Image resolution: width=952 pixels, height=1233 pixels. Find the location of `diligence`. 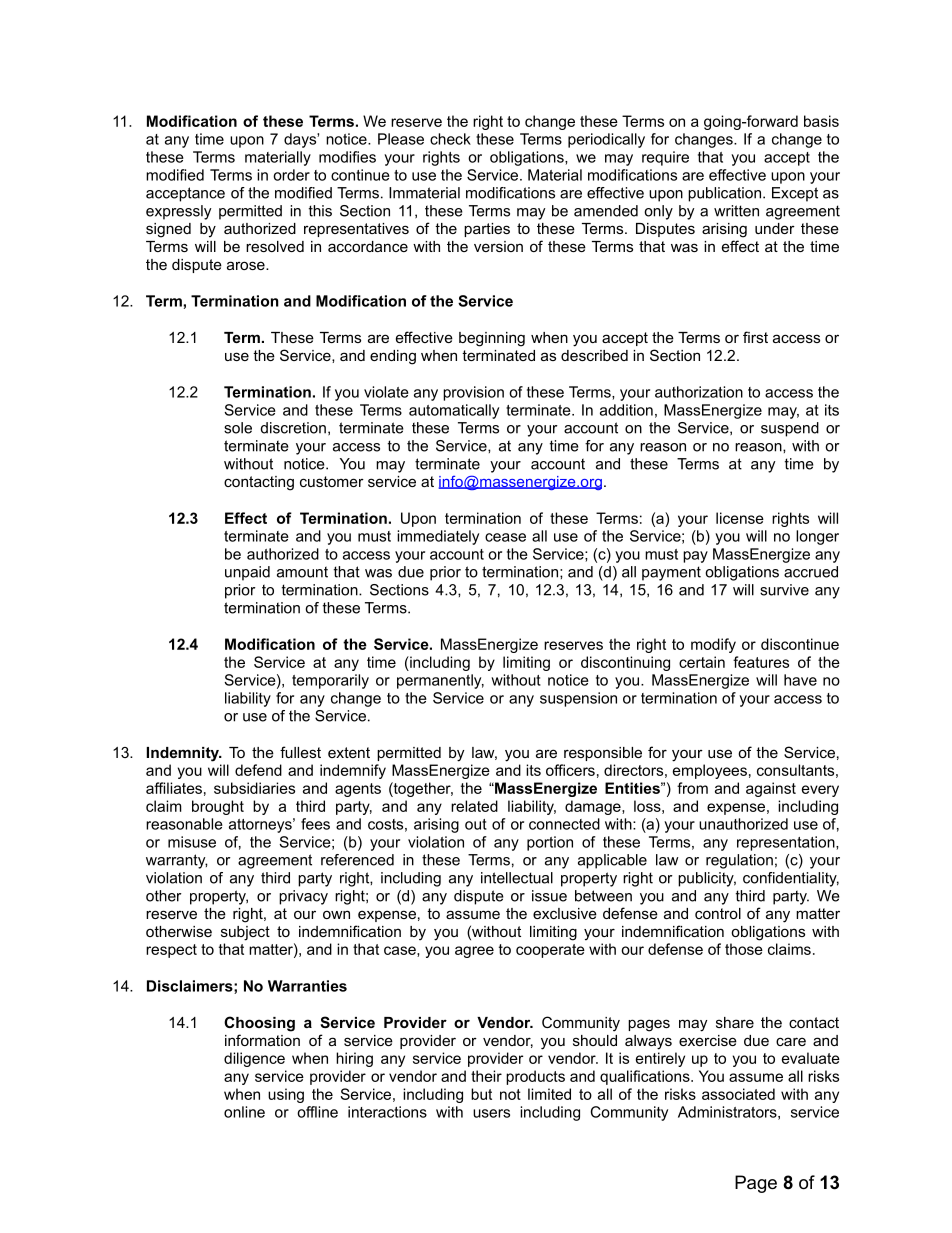

diligence is located at coordinates (254, 1059).
